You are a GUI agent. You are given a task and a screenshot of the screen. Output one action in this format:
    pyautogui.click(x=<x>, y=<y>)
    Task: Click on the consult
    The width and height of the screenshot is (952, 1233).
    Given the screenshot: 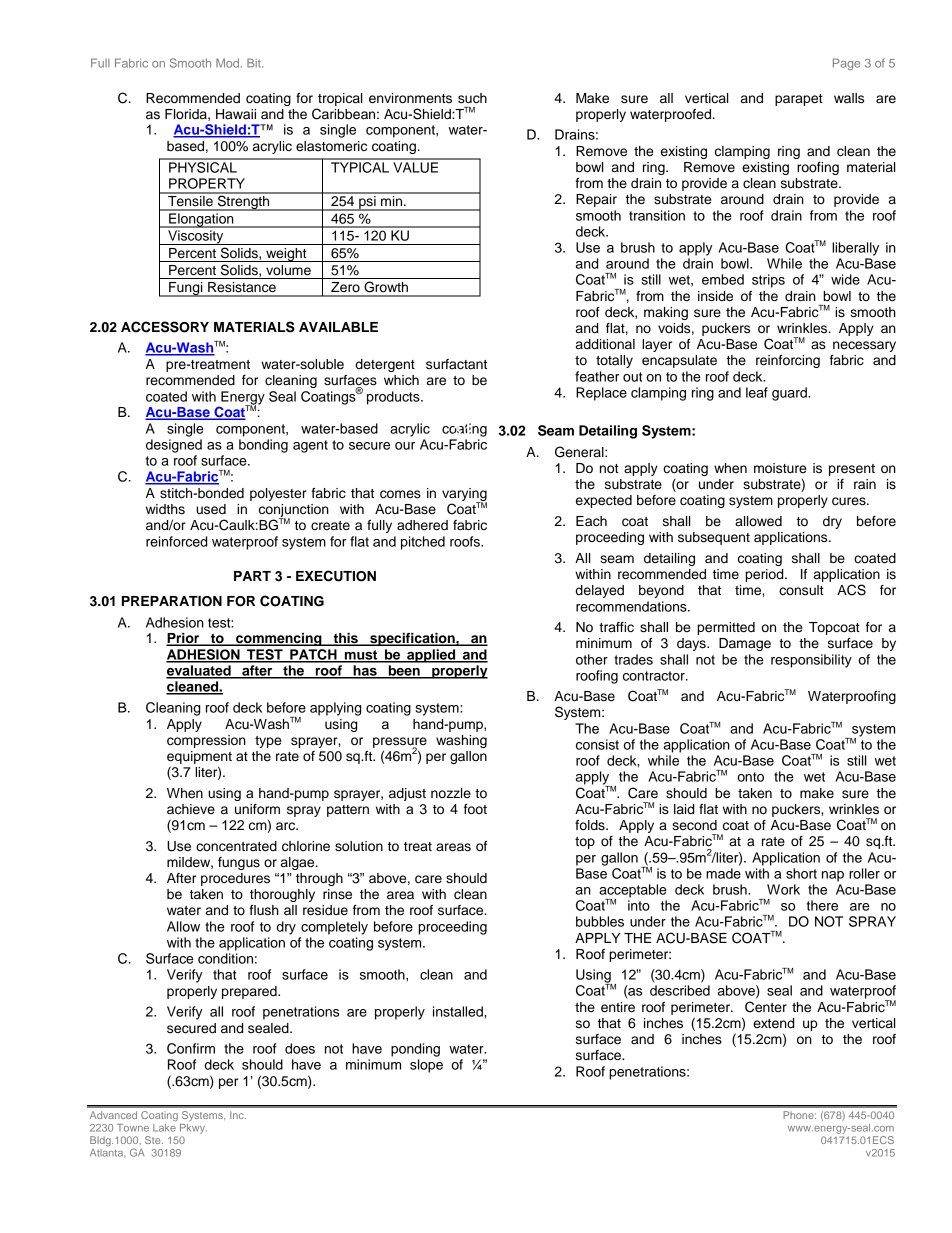 What is the action you would take?
    pyautogui.click(x=801, y=590)
